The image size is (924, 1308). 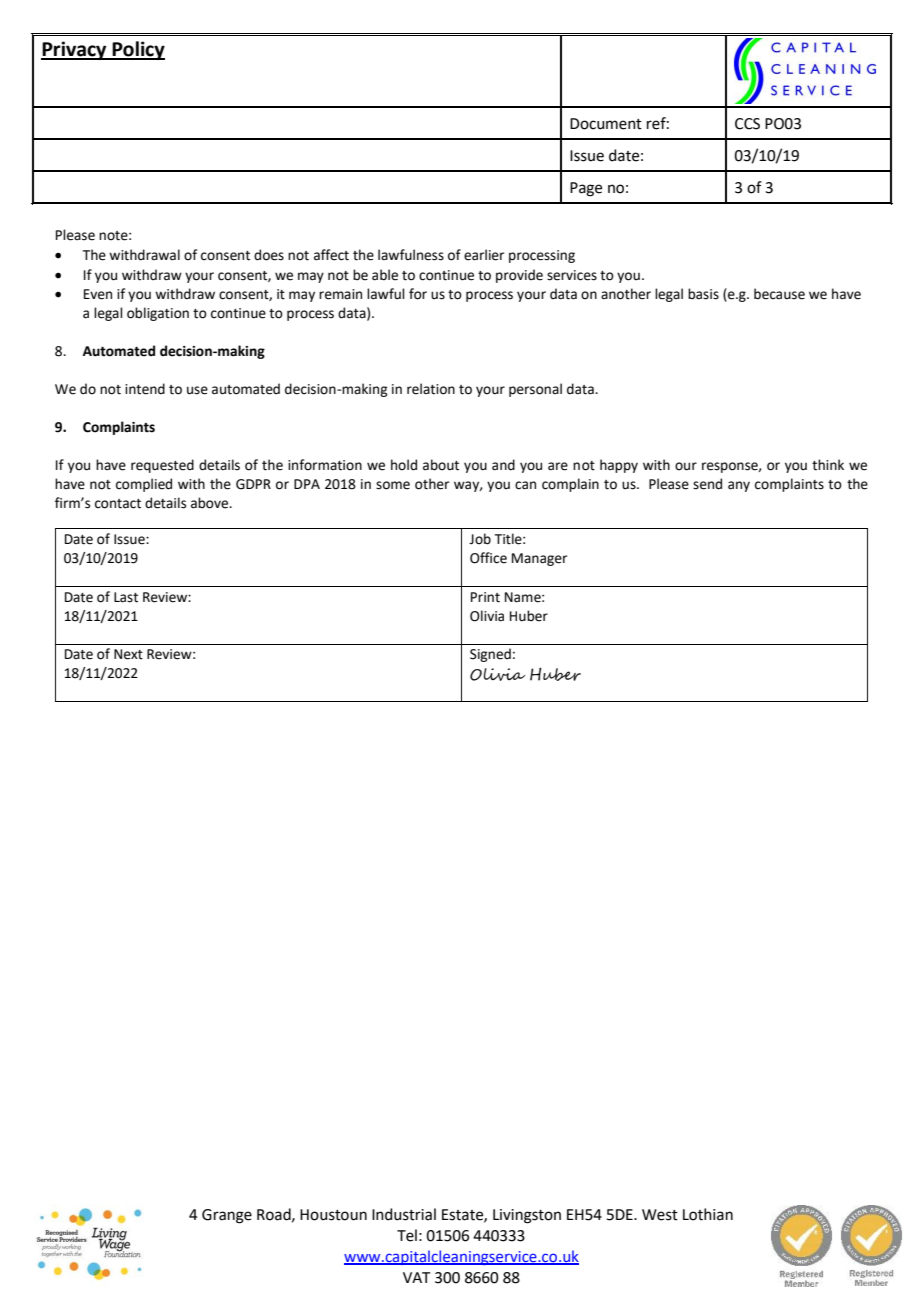 I want to click on intend, so click(x=145, y=389).
